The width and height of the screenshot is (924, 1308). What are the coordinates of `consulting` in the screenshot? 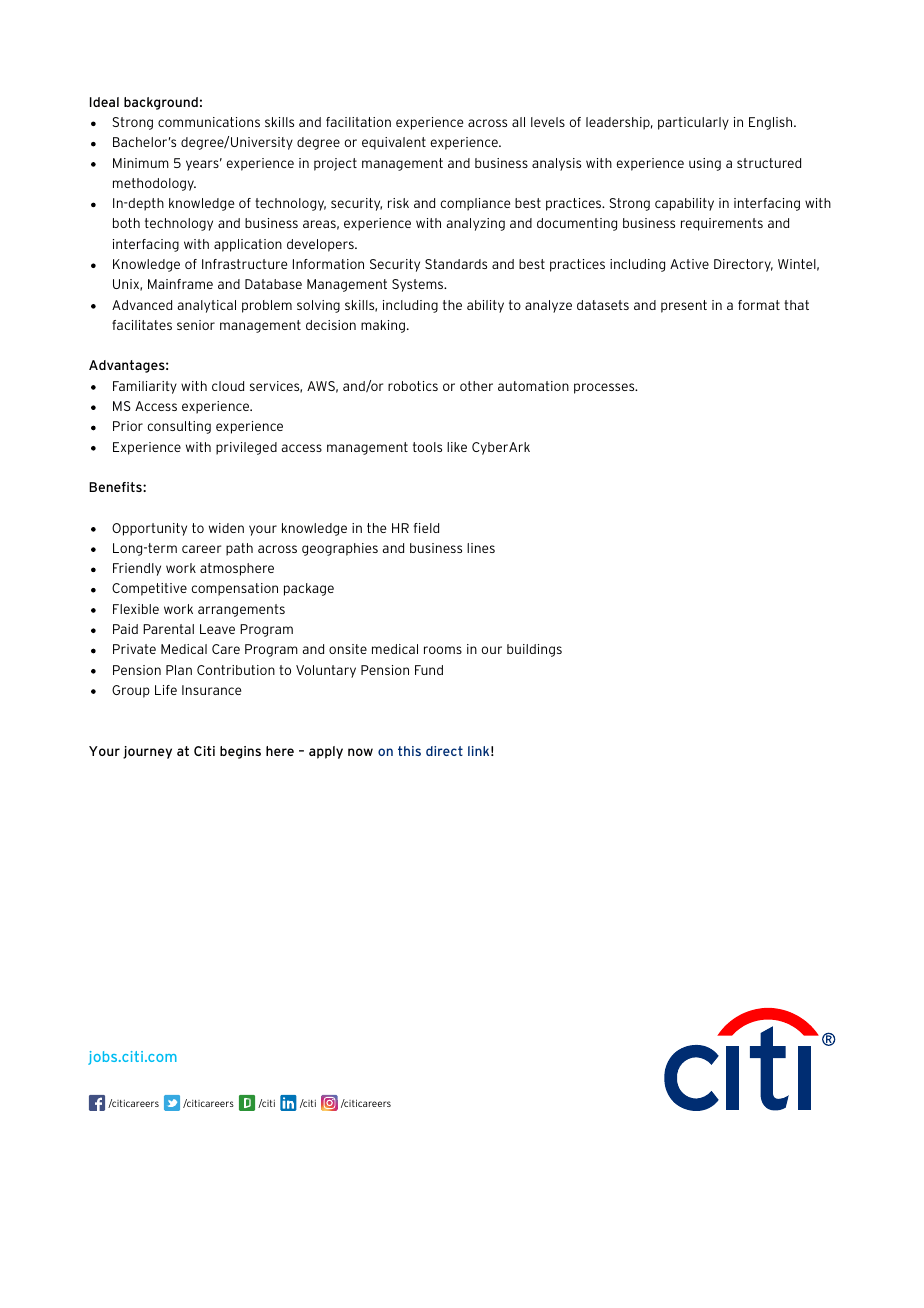 It's located at (179, 427).
